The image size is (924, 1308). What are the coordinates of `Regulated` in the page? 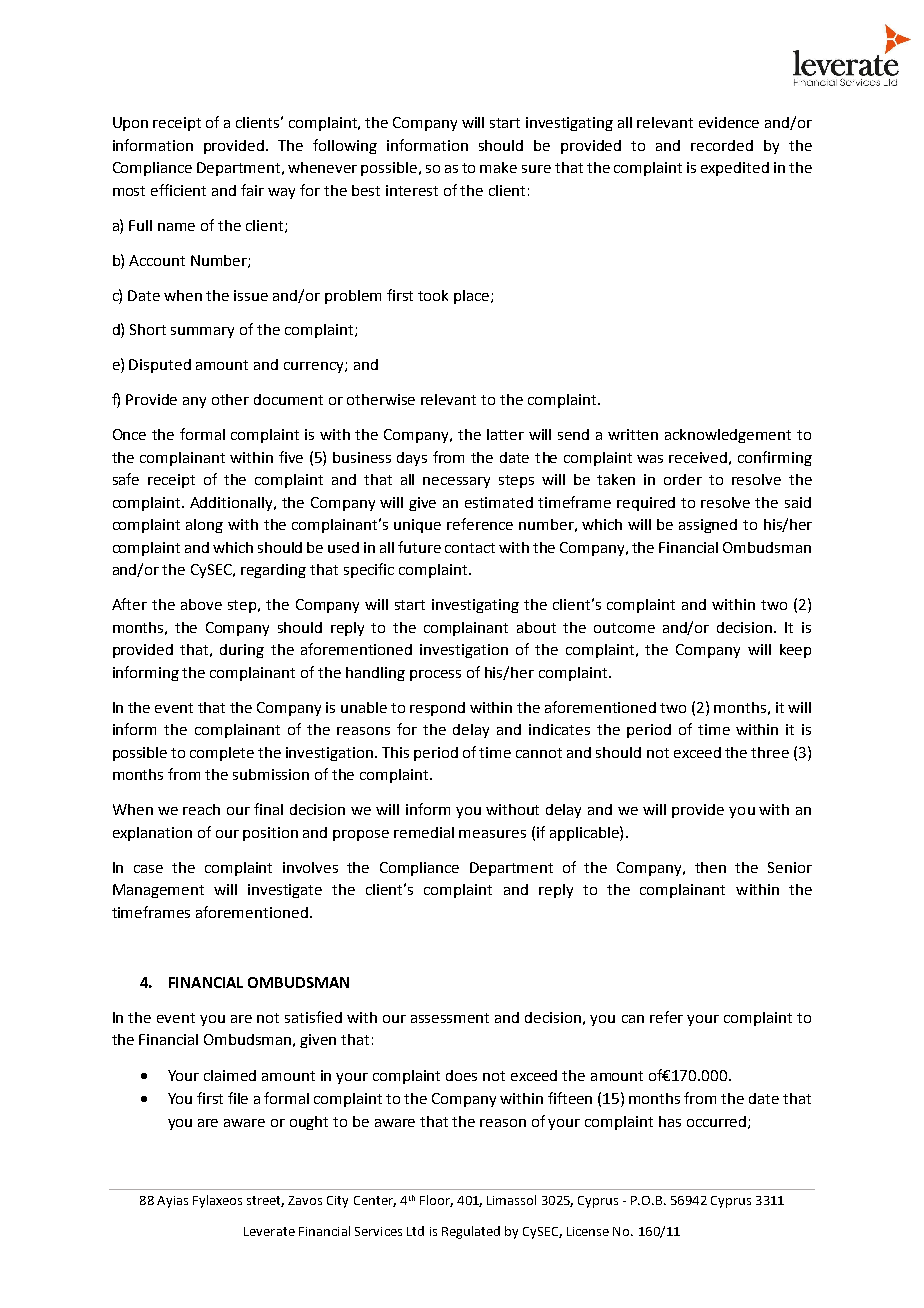 It's located at (471, 1232).
